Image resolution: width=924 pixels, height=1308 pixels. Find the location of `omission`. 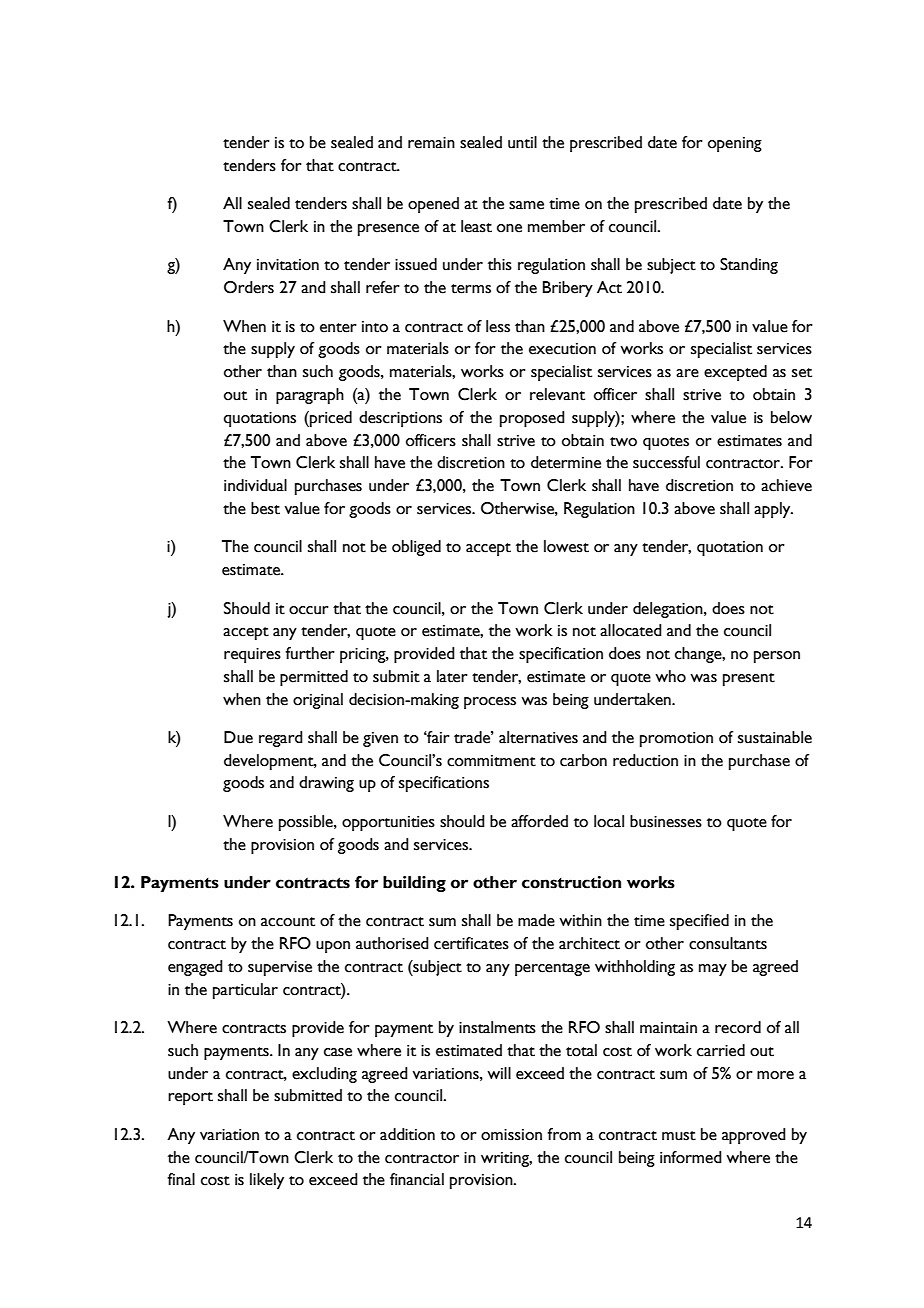

omission is located at coordinates (511, 1135).
